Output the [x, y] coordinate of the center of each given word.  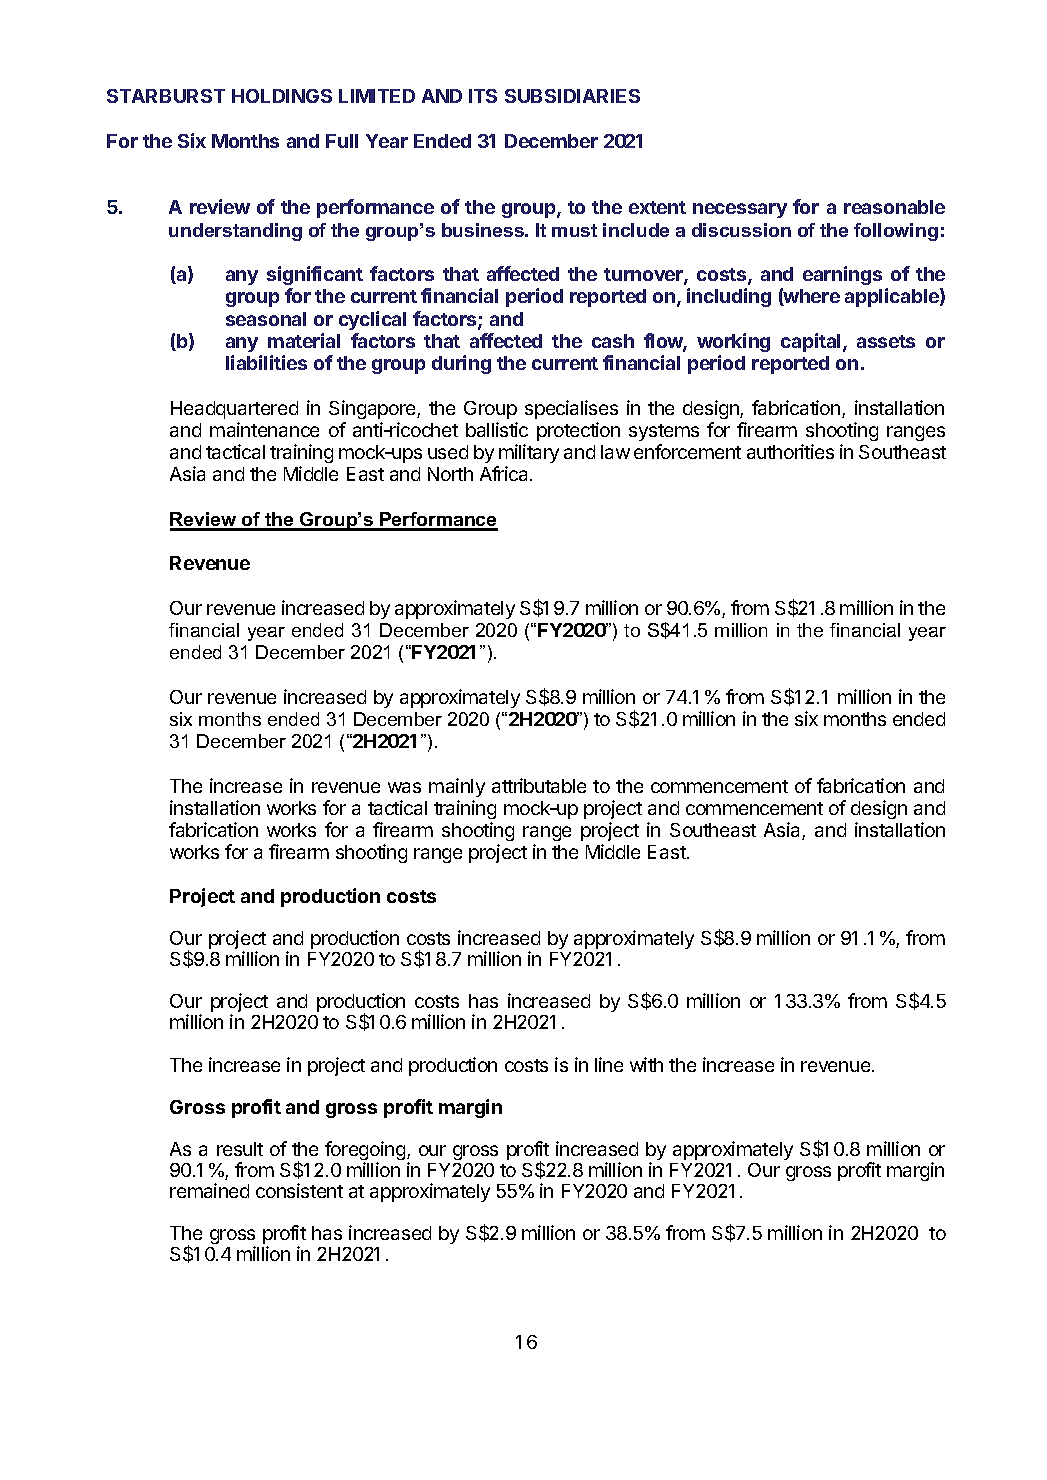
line [609, 1064]
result [240, 1149]
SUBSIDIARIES [572, 96]
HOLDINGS [282, 96]
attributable [539, 785]
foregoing [365, 1152]
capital [810, 342]
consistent [299, 1190]
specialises [571, 409]
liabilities [266, 362]
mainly [457, 787]
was [404, 787]
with [646, 1064]
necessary [740, 210]
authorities [790, 451]
